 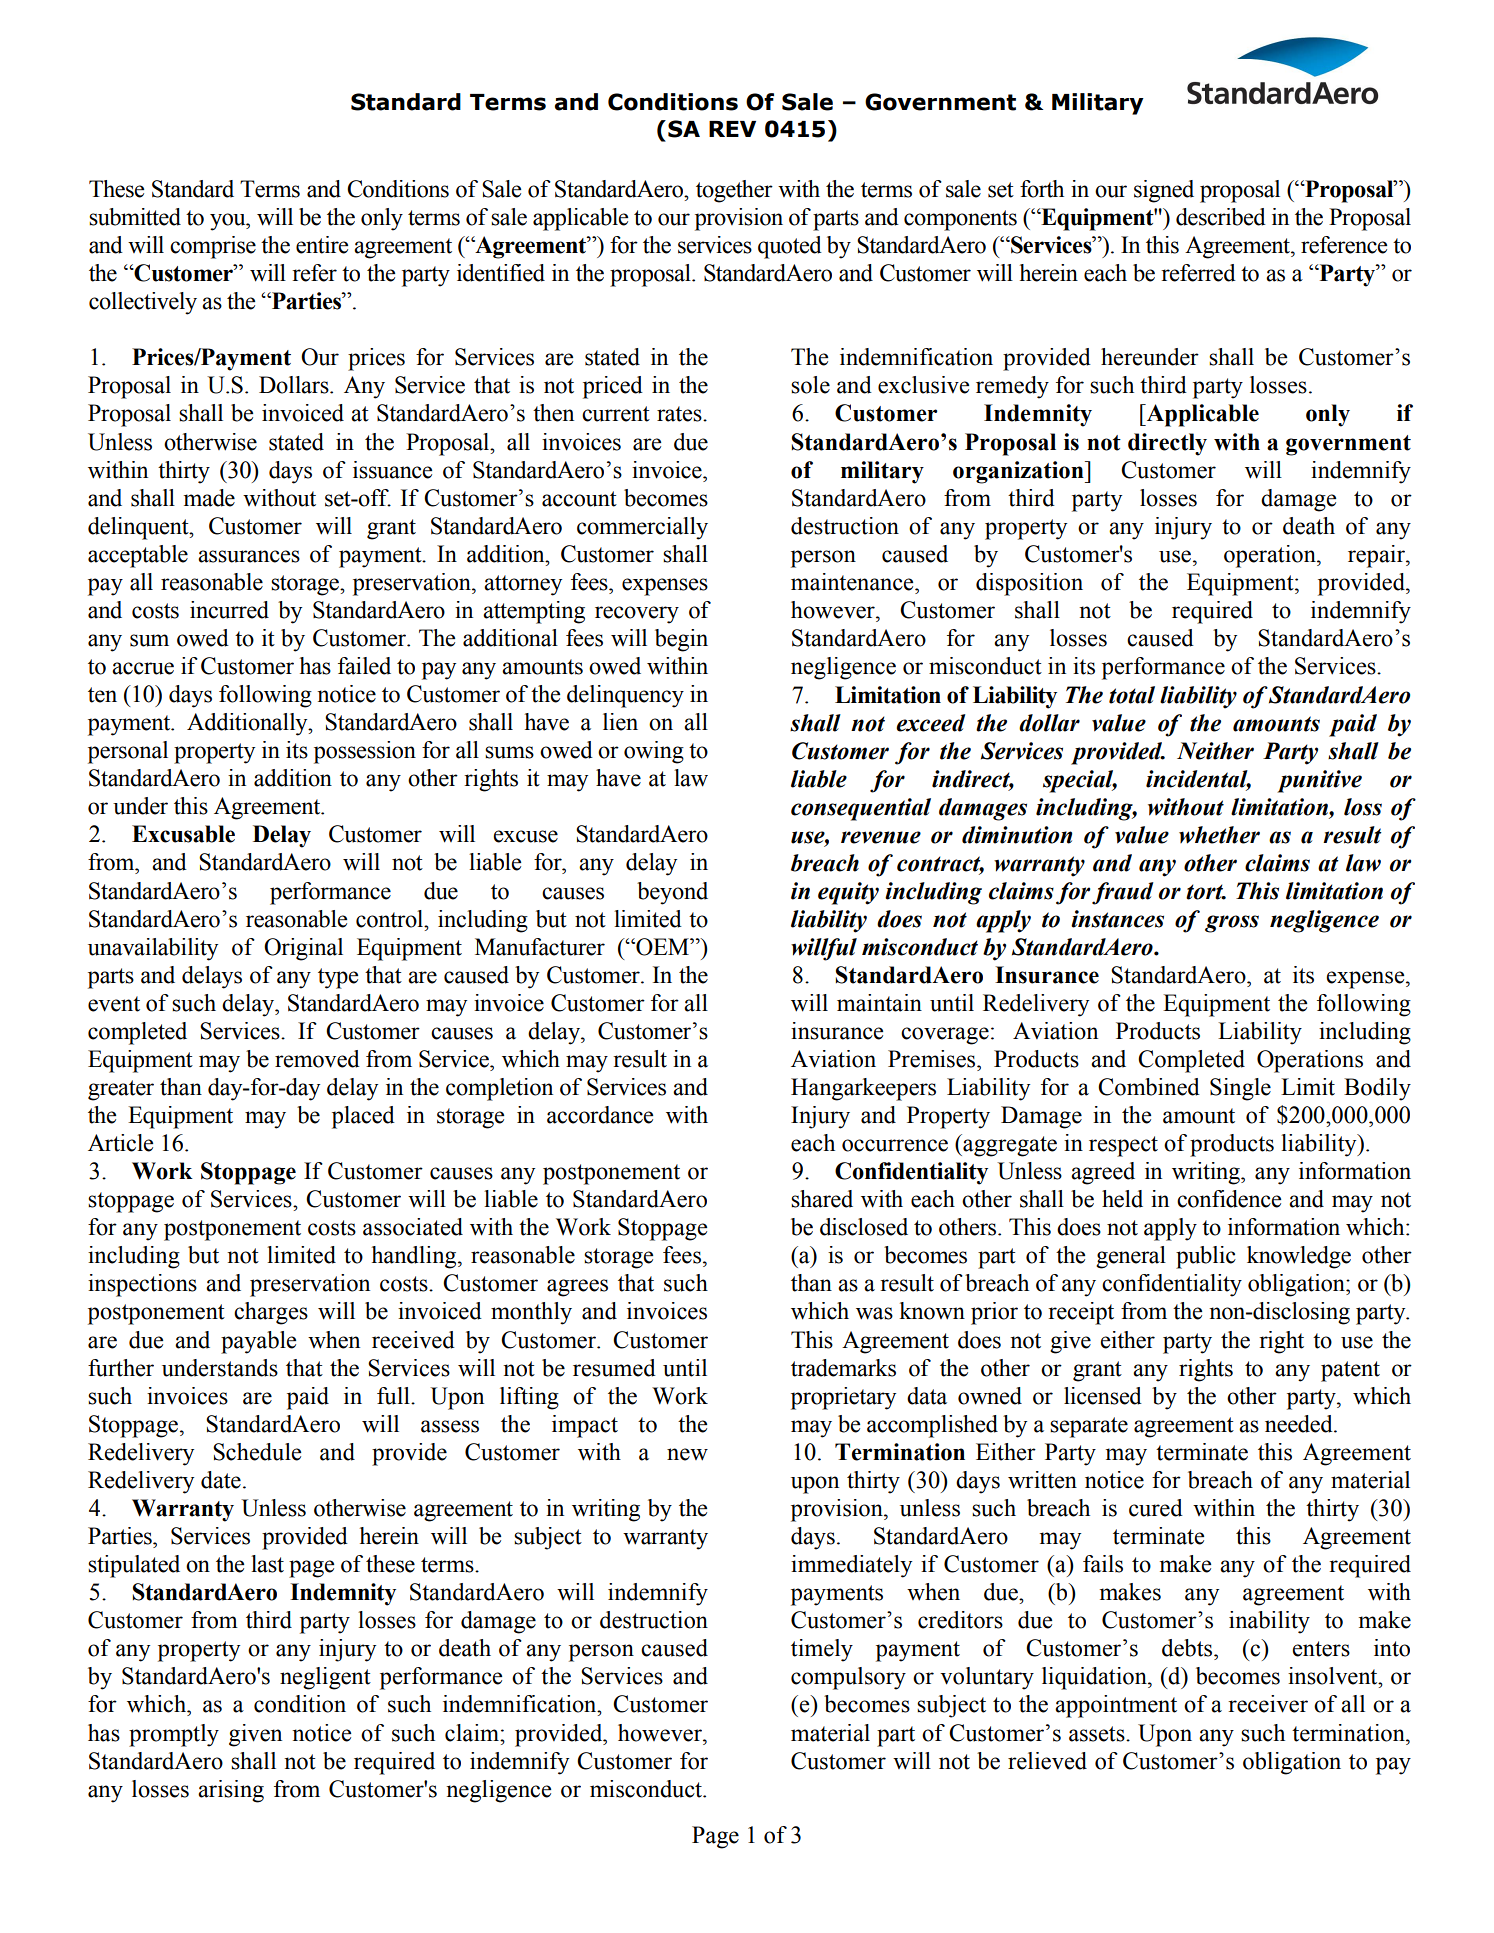 What do you see at coordinates (1300, 1424) in the screenshot?
I see `needed` at bounding box center [1300, 1424].
